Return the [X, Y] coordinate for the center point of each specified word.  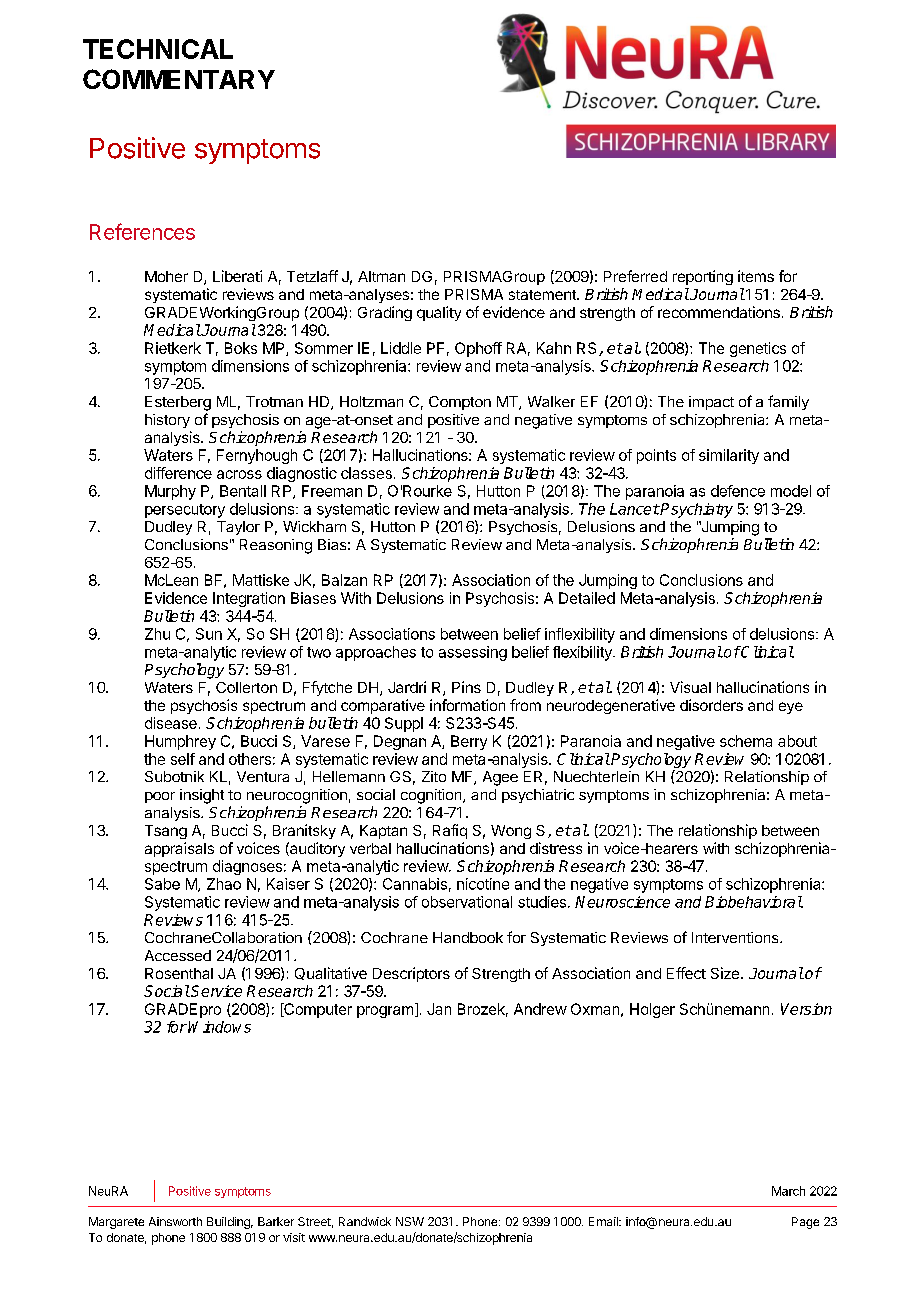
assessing [473, 653]
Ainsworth [175, 1221]
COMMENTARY [179, 79]
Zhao [224, 884]
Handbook [468, 937]
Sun [209, 634]
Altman [381, 276]
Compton [460, 403]
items [756, 276]
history [167, 421]
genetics [758, 349]
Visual [690, 687]
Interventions [736, 937]
